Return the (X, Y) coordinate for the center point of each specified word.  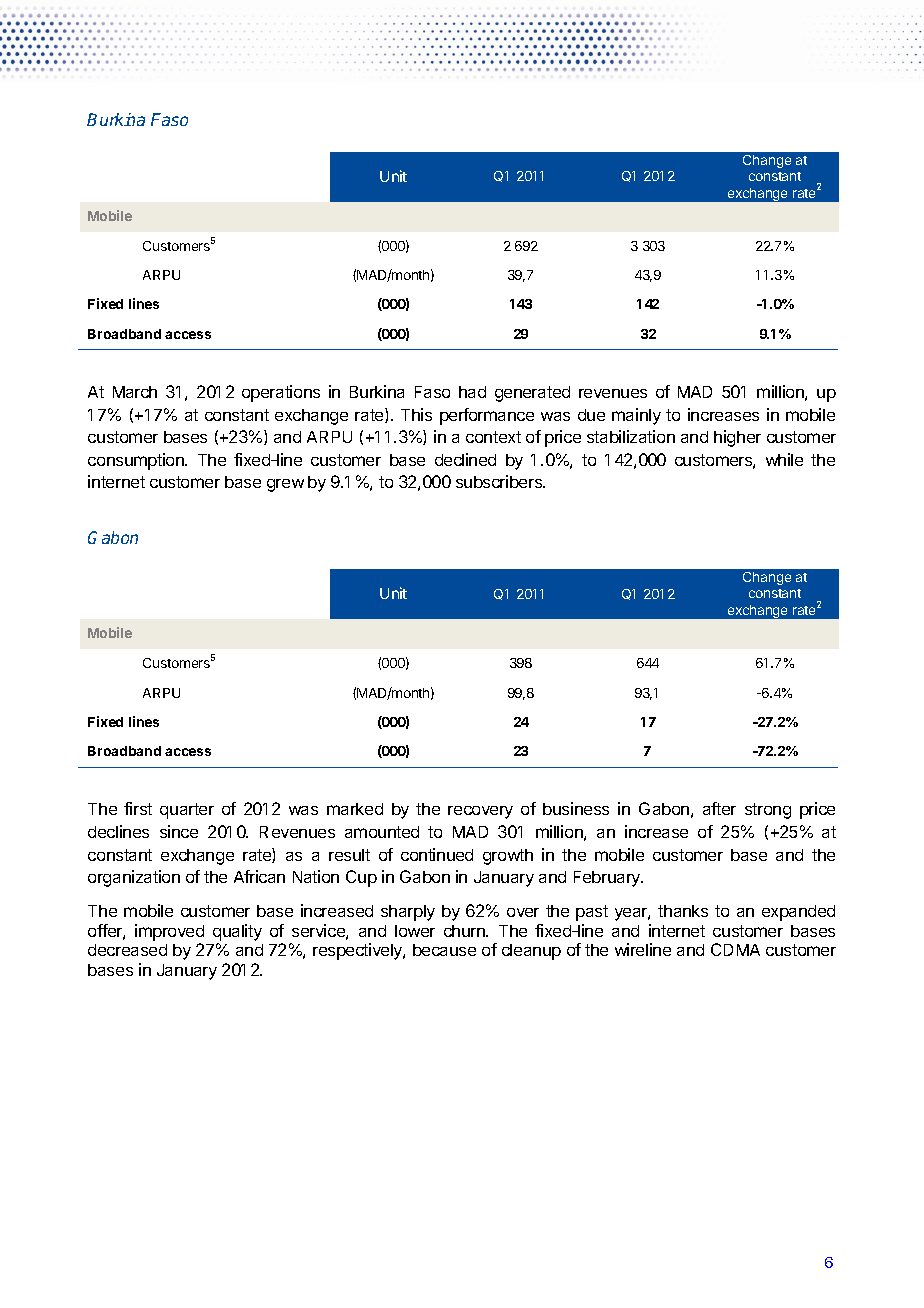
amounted (382, 832)
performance (487, 416)
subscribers (500, 481)
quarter (187, 811)
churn (465, 931)
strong (768, 811)
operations (281, 393)
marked (355, 809)
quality (237, 932)
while (784, 459)
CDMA (735, 949)
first (138, 808)
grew (285, 485)
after (719, 808)
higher (737, 438)
